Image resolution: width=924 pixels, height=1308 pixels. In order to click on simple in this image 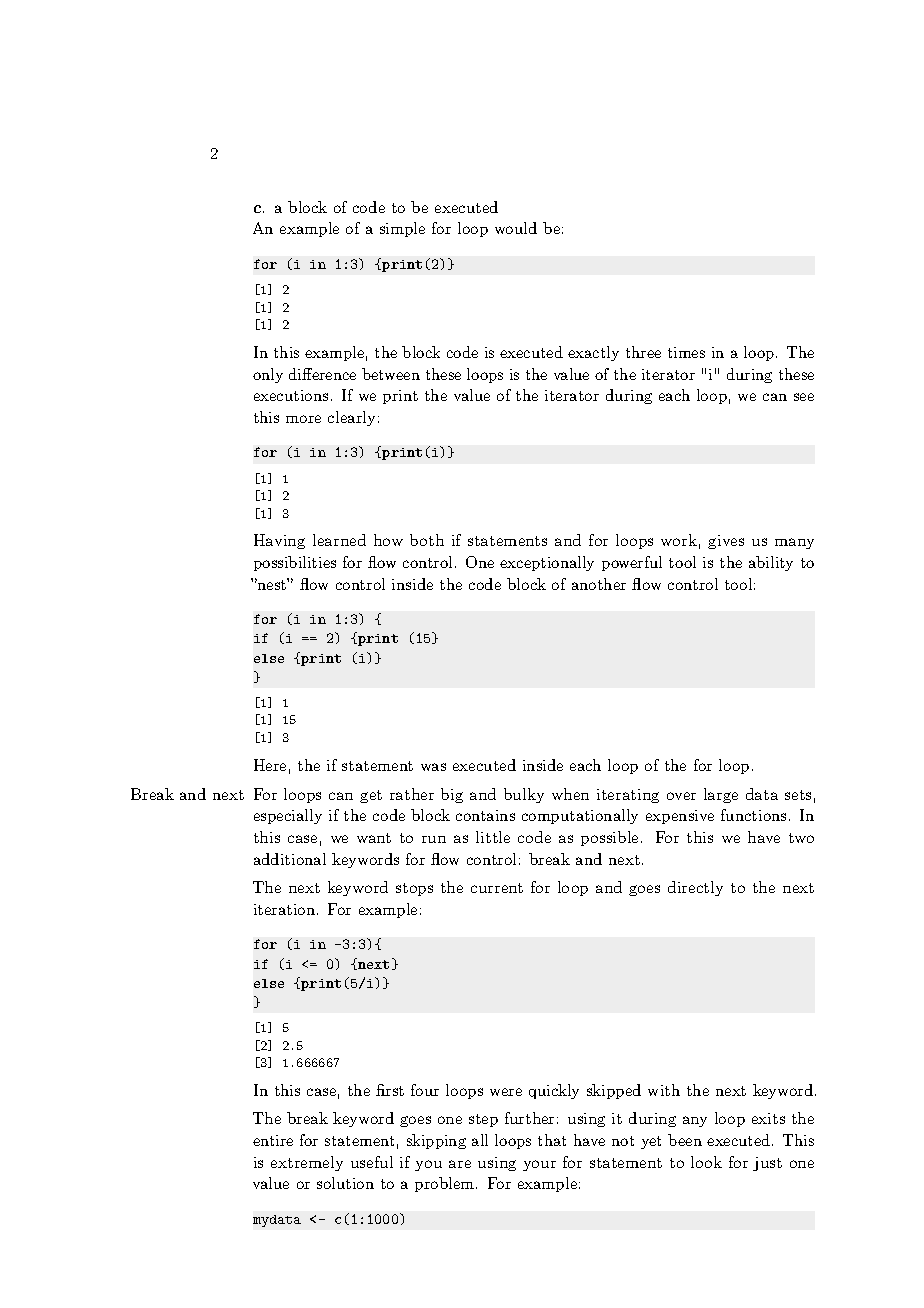, I will do `click(402, 229)`.
